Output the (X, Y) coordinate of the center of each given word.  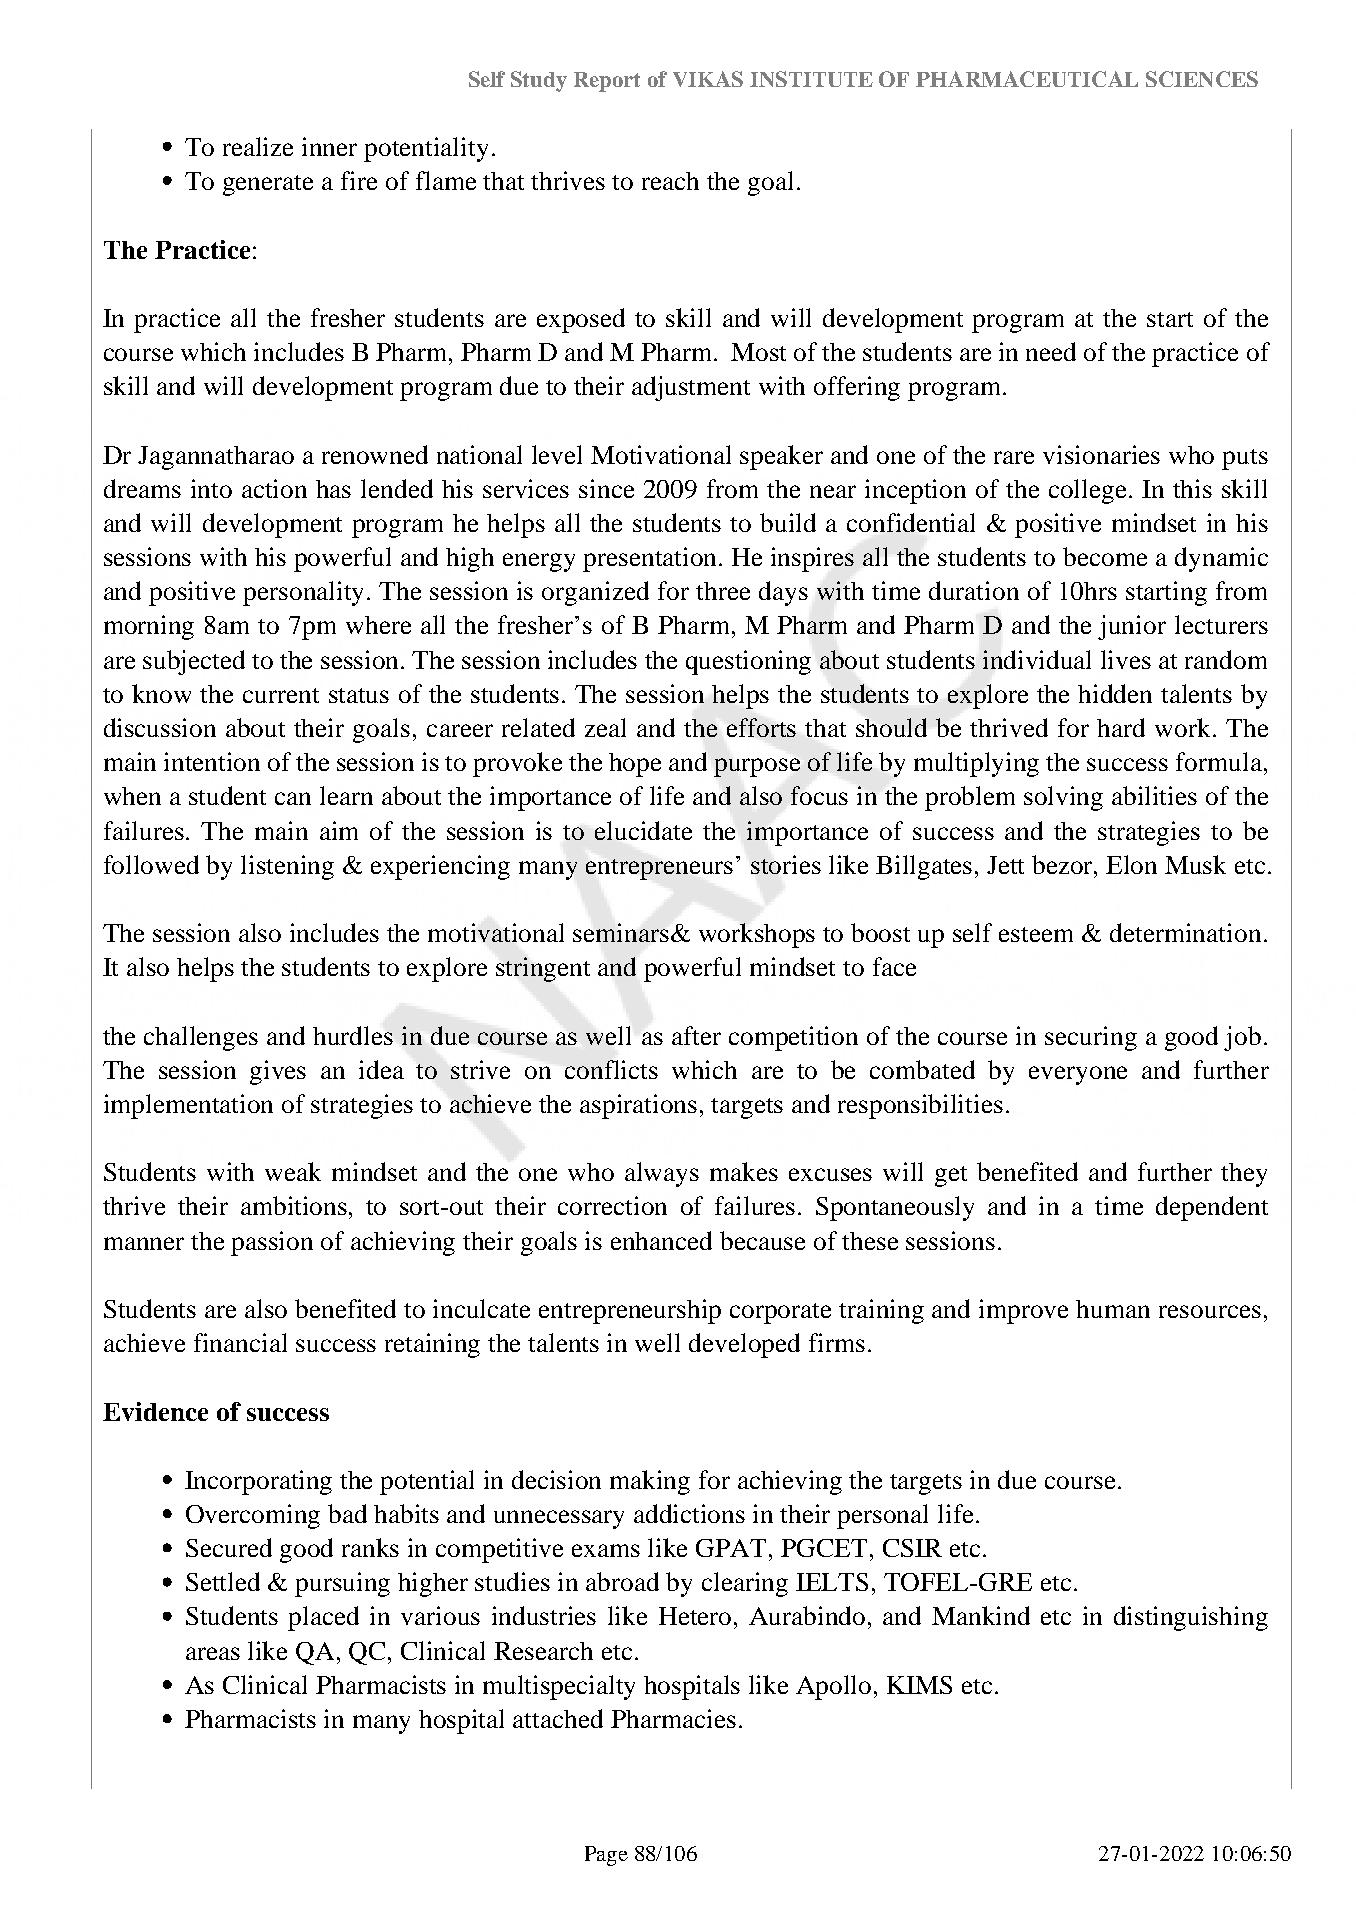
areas (213, 1653)
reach (670, 181)
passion (272, 1243)
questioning (748, 662)
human (1113, 1309)
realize (258, 146)
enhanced (661, 1240)
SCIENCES (1202, 79)
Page (606, 1856)
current (281, 695)
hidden (1115, 693)
